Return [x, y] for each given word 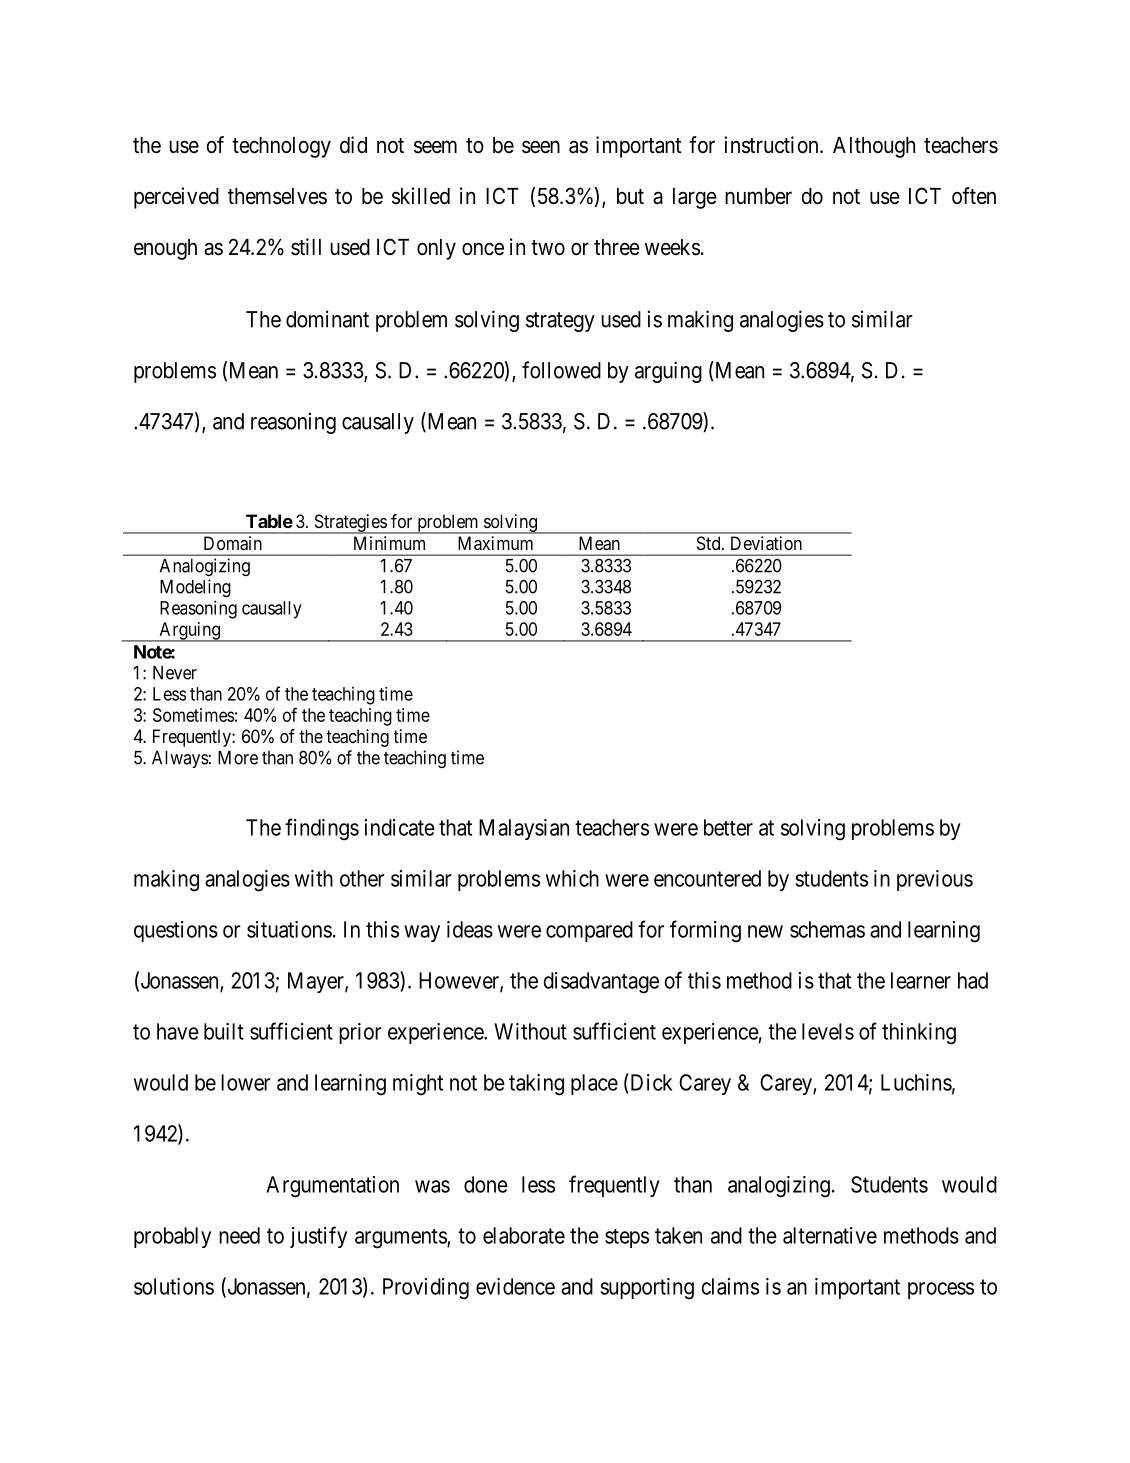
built [224, 1031]
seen [541, 147]
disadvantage [601, 983]
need [239, 1235]
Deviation [766, 543]
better [728, 827]
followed [561, 370]
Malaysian [524, 829]
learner [921, 980]
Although [874, 147]
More [238, 758]
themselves [277, 196]
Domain [233, 543]
